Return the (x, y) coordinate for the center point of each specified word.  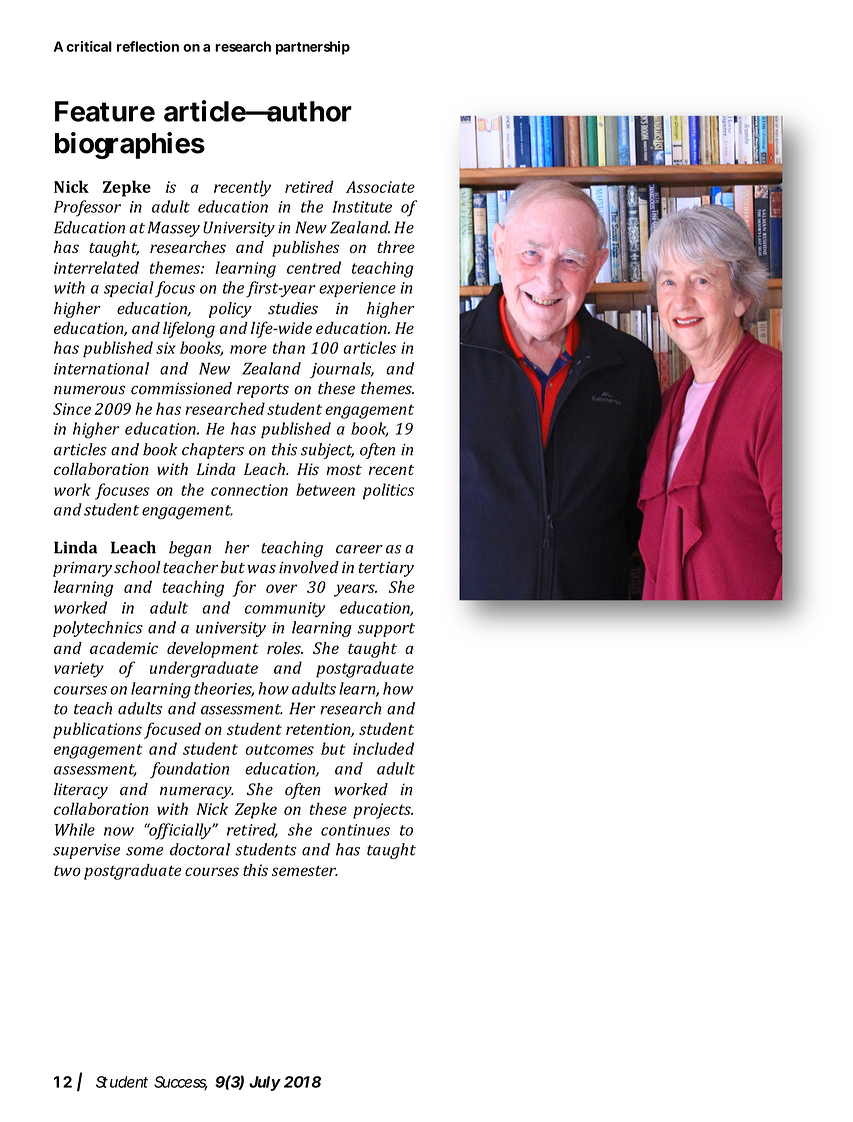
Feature (105, 111)
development (213, 650)
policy (230, 310)
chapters (213, 451)
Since (72, 409)
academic (124, 648)
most (344, 470)
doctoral (200, 849)
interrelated (96, 267)
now (119, 831)
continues (355, 830)
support (386, 630)
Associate (380, 187)
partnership (313, 48)
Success (181, 1083)
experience (357, 289)
